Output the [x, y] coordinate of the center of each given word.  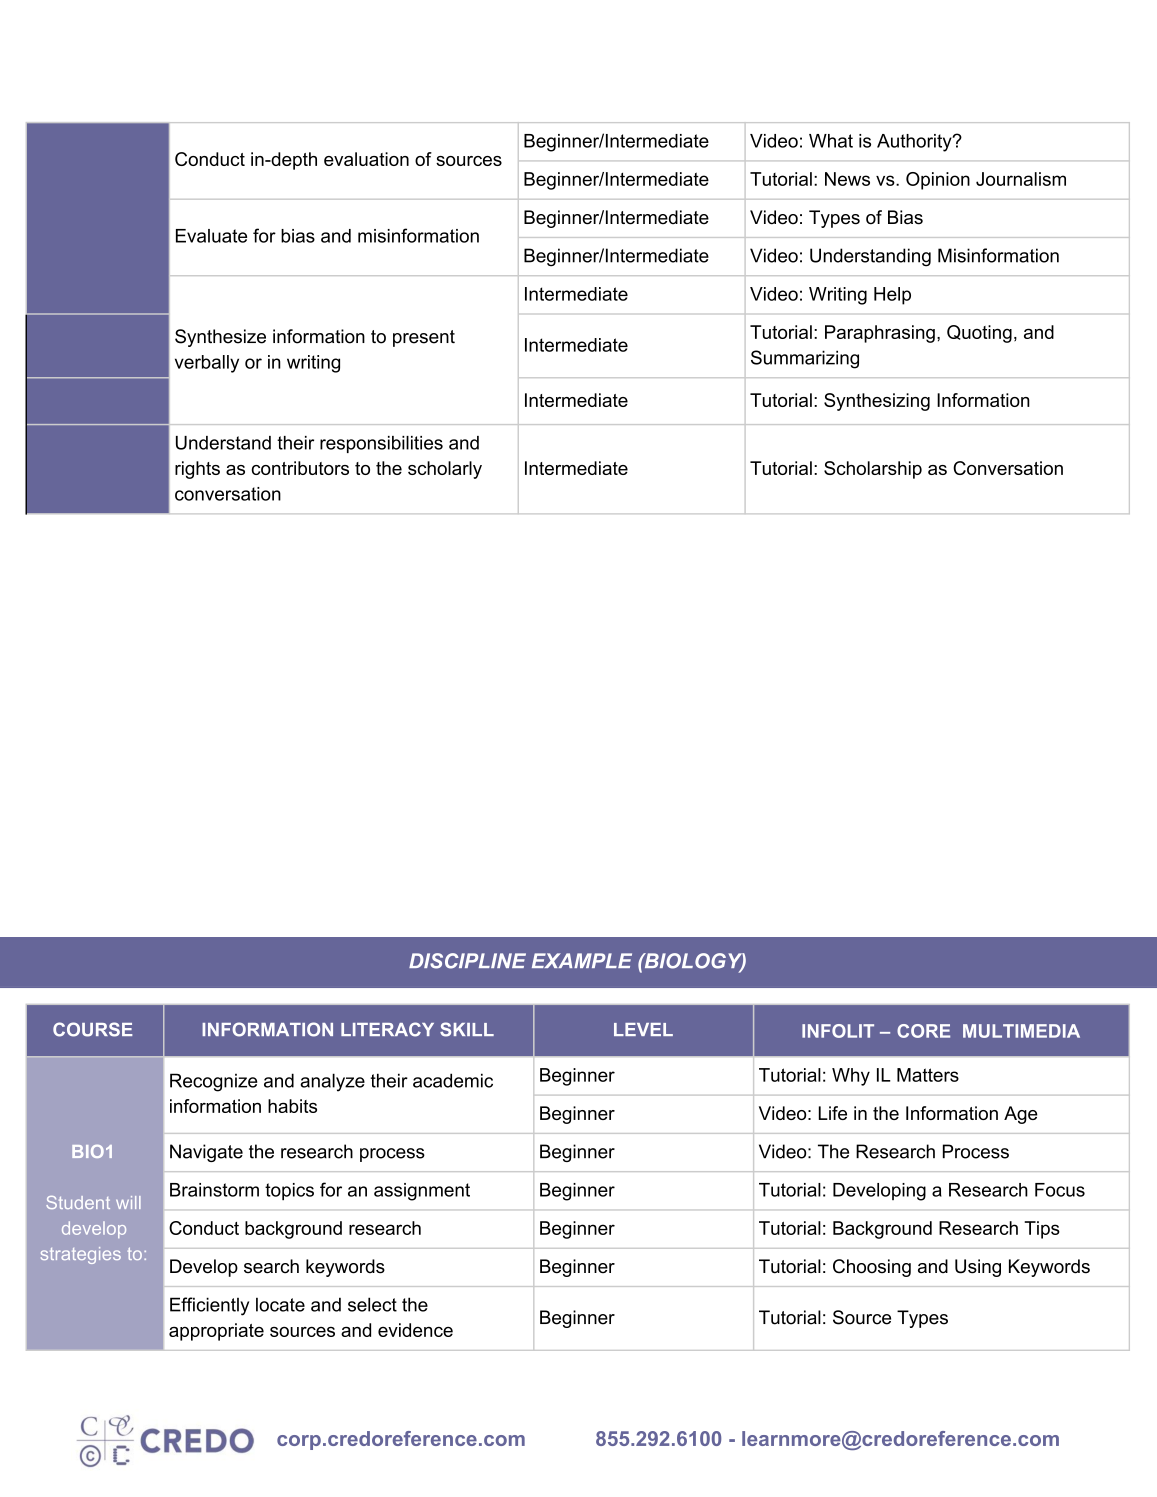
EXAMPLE [582, 960]
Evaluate [211, 236]
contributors [300, 468]
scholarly [445, 470]
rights [197, 470]
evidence [415, 1330]
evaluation [366, 159]
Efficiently [209, 1306]
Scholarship [873, 470]
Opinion [938, 181]
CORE [923, 1031]
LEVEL [643, 1029]
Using [978, 1268]
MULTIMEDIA [1021, 1031]
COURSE [92, 1029]
